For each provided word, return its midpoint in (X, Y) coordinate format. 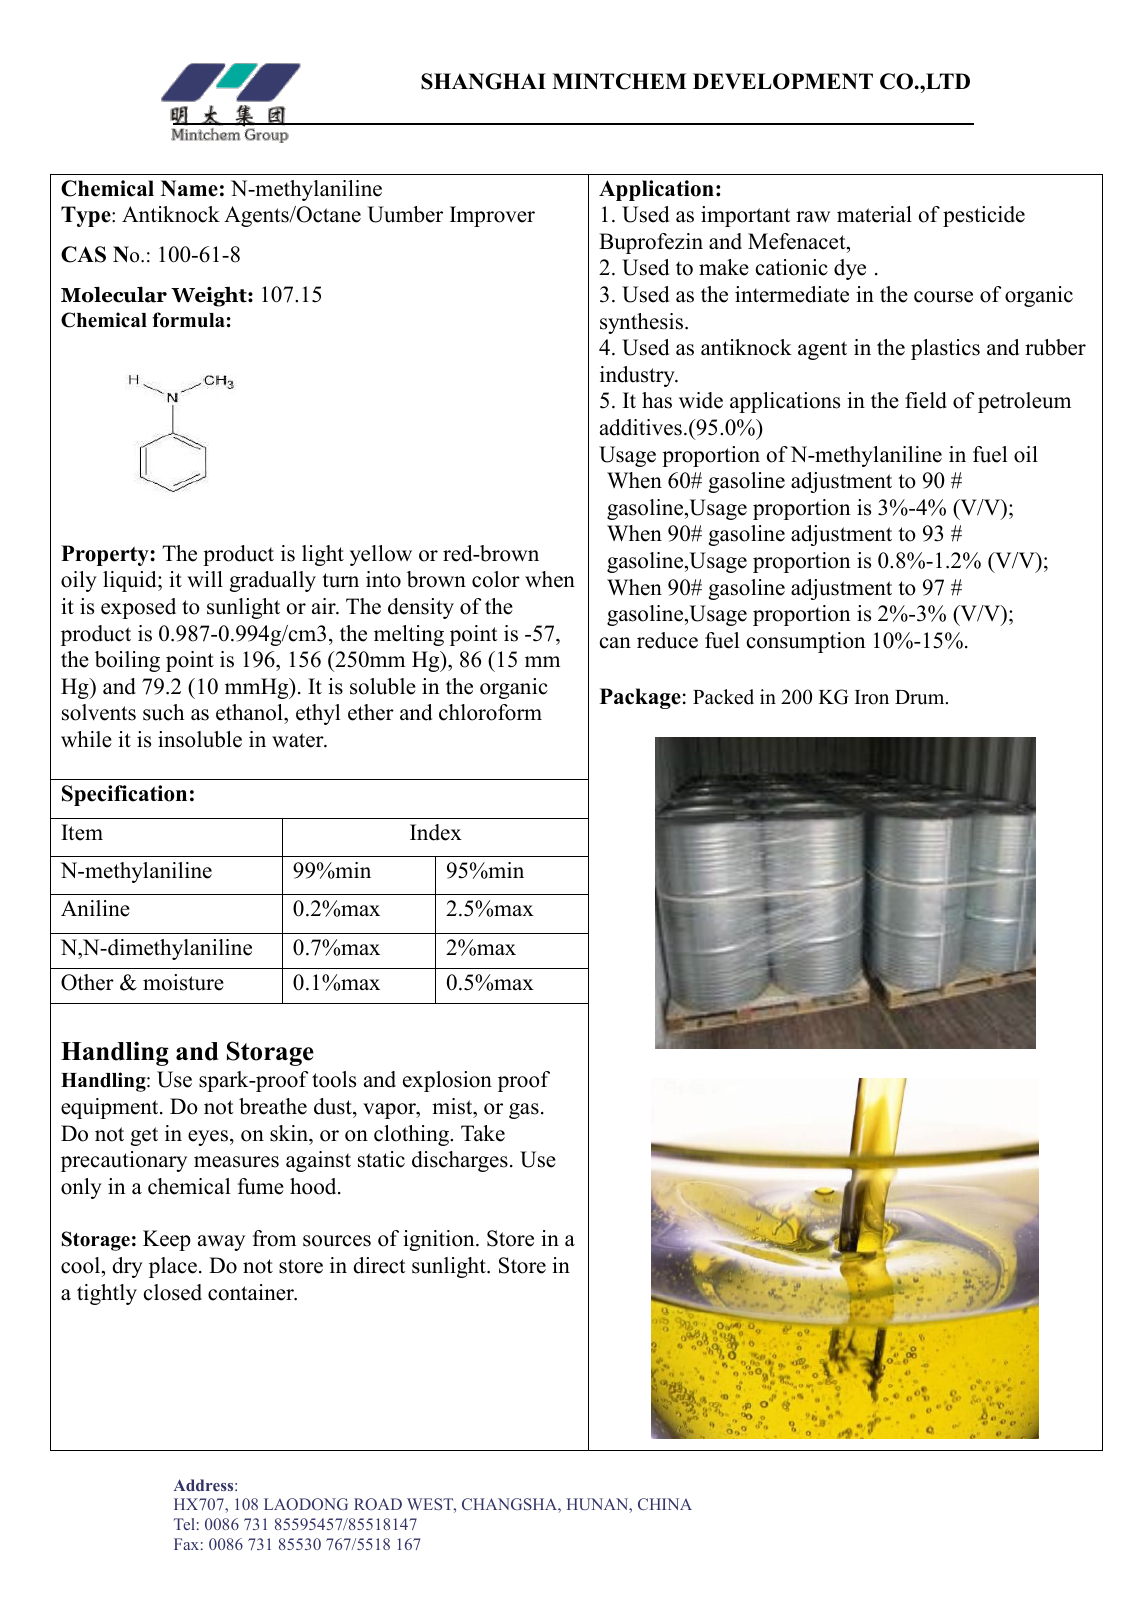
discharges (460, 1161)
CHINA (665, 1504)
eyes (209, 1138)
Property (106, 555)
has (657, 400)
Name (189, 188)
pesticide (984, 216)
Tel (184, 1524)
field (926, 400)
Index (436, 832)
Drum (921, 697)
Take (483, 1133)
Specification (124, 795)
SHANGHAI (483, 81)
